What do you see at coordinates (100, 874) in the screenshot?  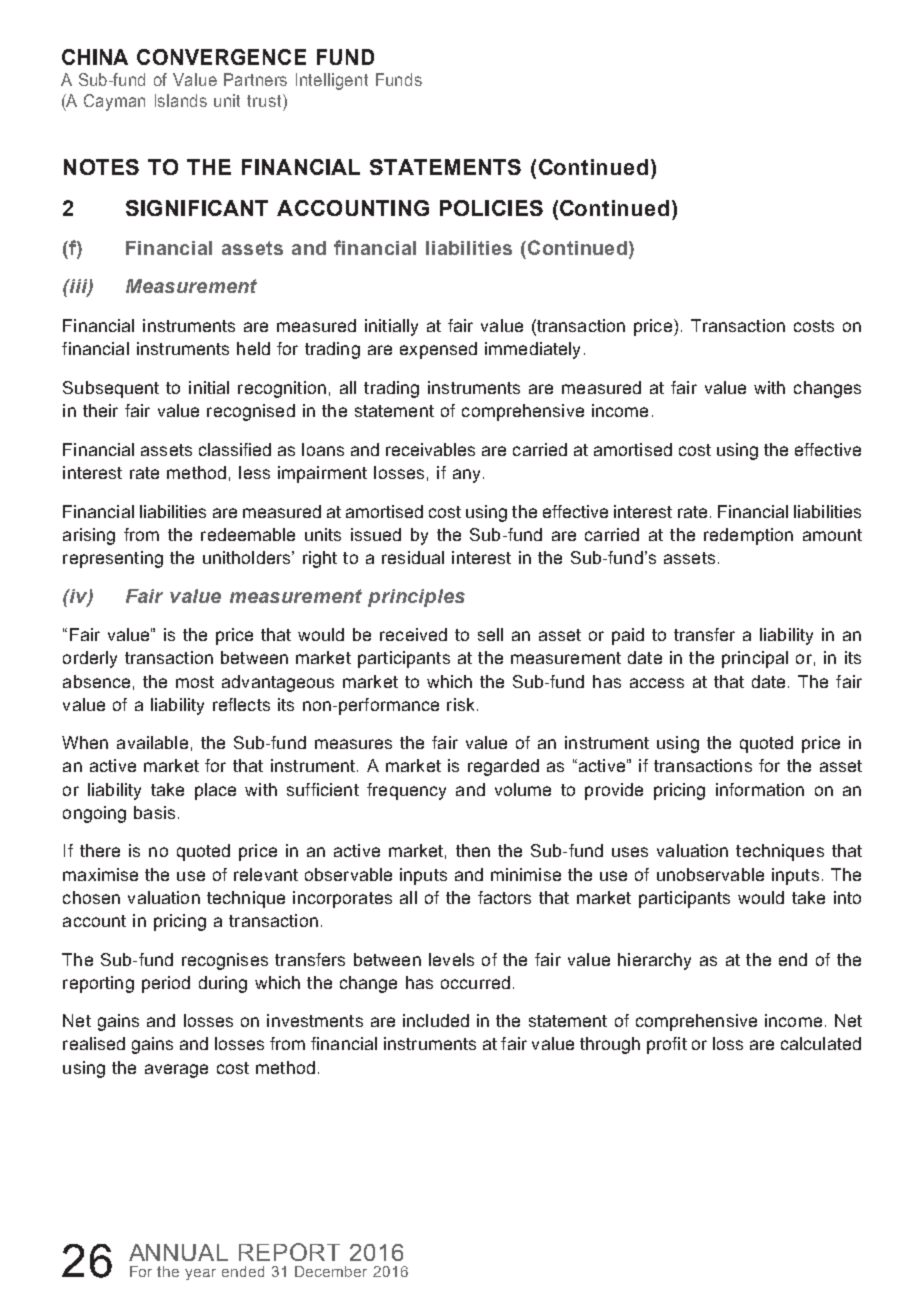 I see `maximise` at bounding box center [100, 874].
